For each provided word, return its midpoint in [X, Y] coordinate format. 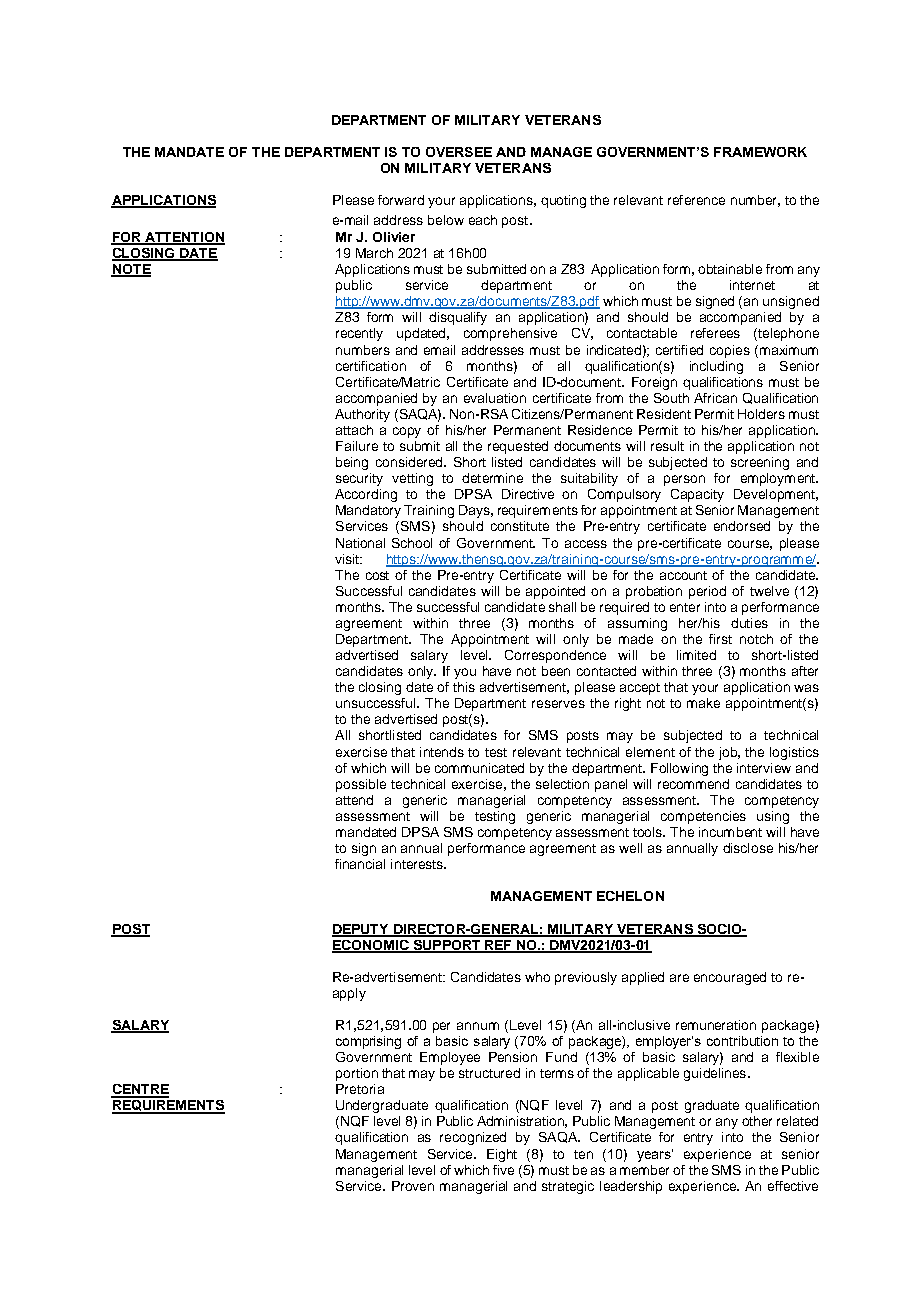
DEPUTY [361, 930]
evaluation [495, 398]
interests [418, 864]
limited [696, 655]
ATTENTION [184, 238]
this [464, 687]
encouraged [730, 978]
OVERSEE [459, 152]
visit [348, 559]
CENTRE [140, 1090]
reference [696, 200]
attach [354, 430]
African [715, 398]
